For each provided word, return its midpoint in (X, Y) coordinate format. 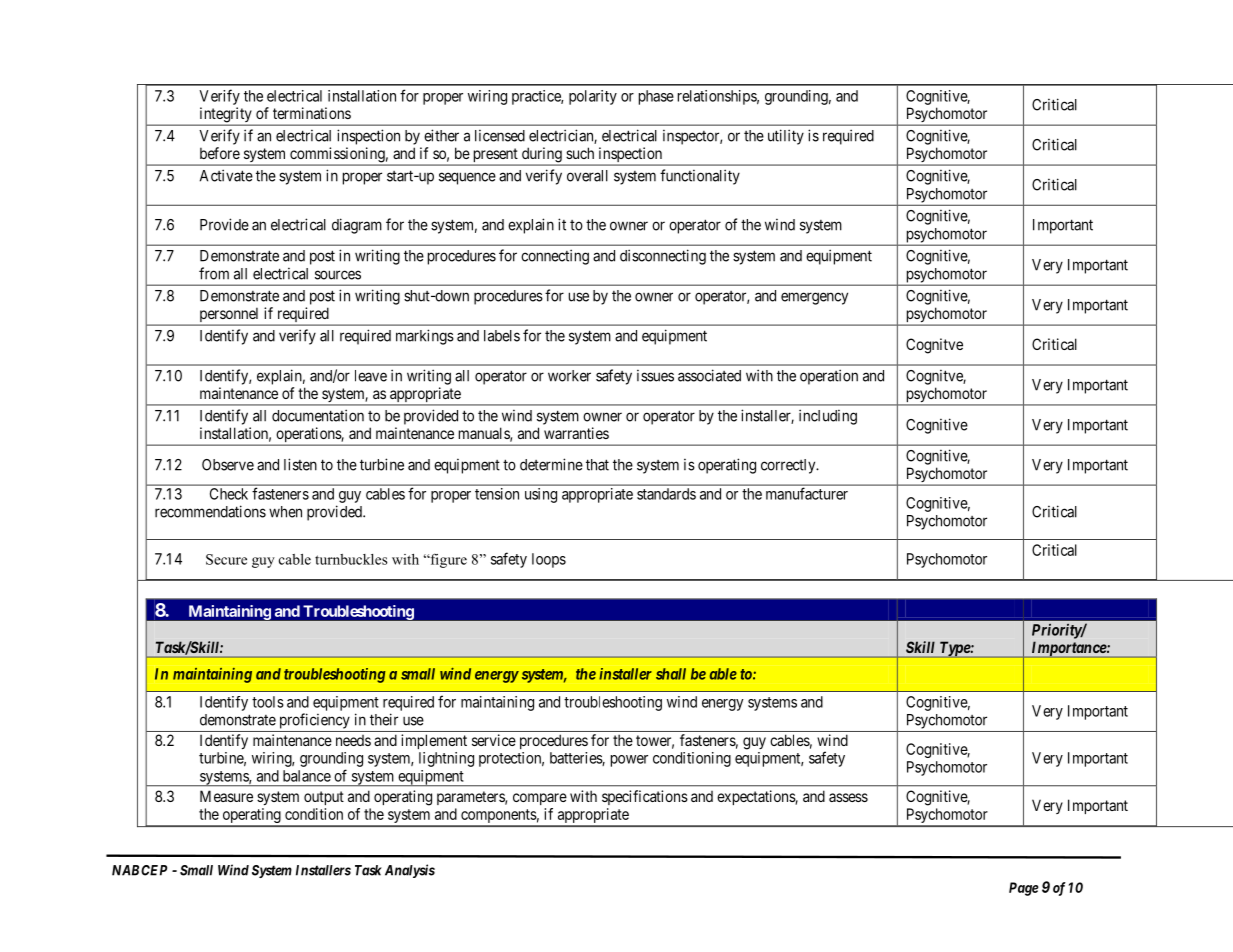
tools (268, 702)
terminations (312, 113)
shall (671, 674)
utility (786, 137)
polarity (593, 97)
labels (502, 336)
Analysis (410, 871)
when (285, 512)
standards (666, 494)
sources (338, 275)
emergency (814, 298)
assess (848, 797)
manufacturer (807, 494)
